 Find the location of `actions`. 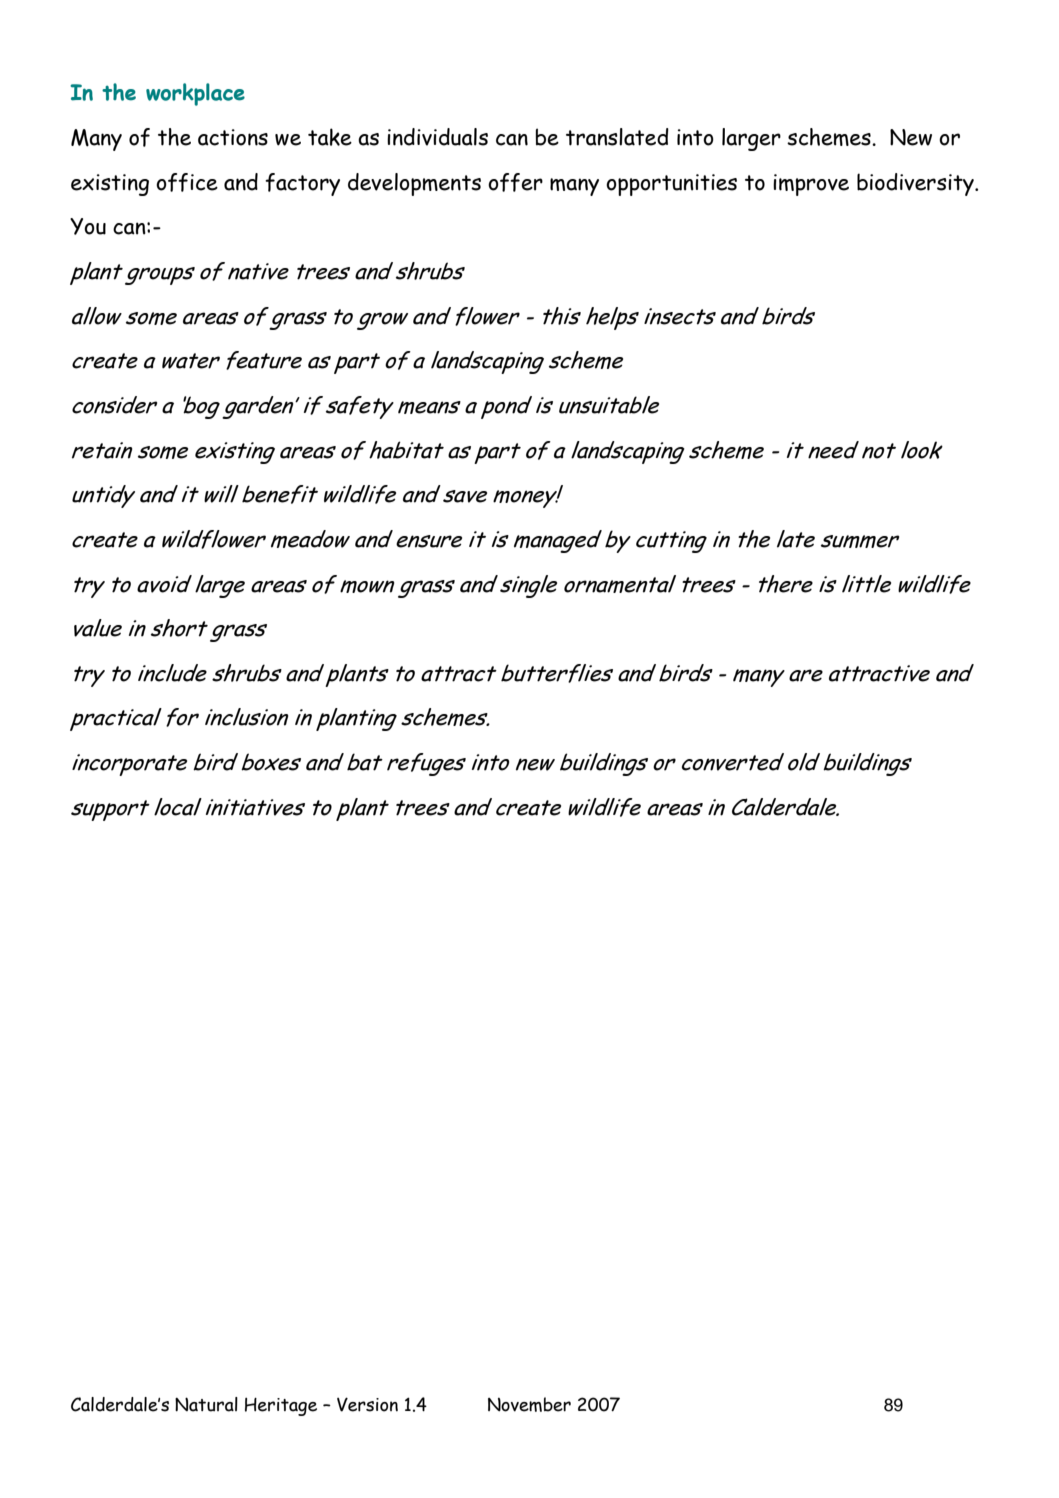

actions is located at coordinates (233, 137).
